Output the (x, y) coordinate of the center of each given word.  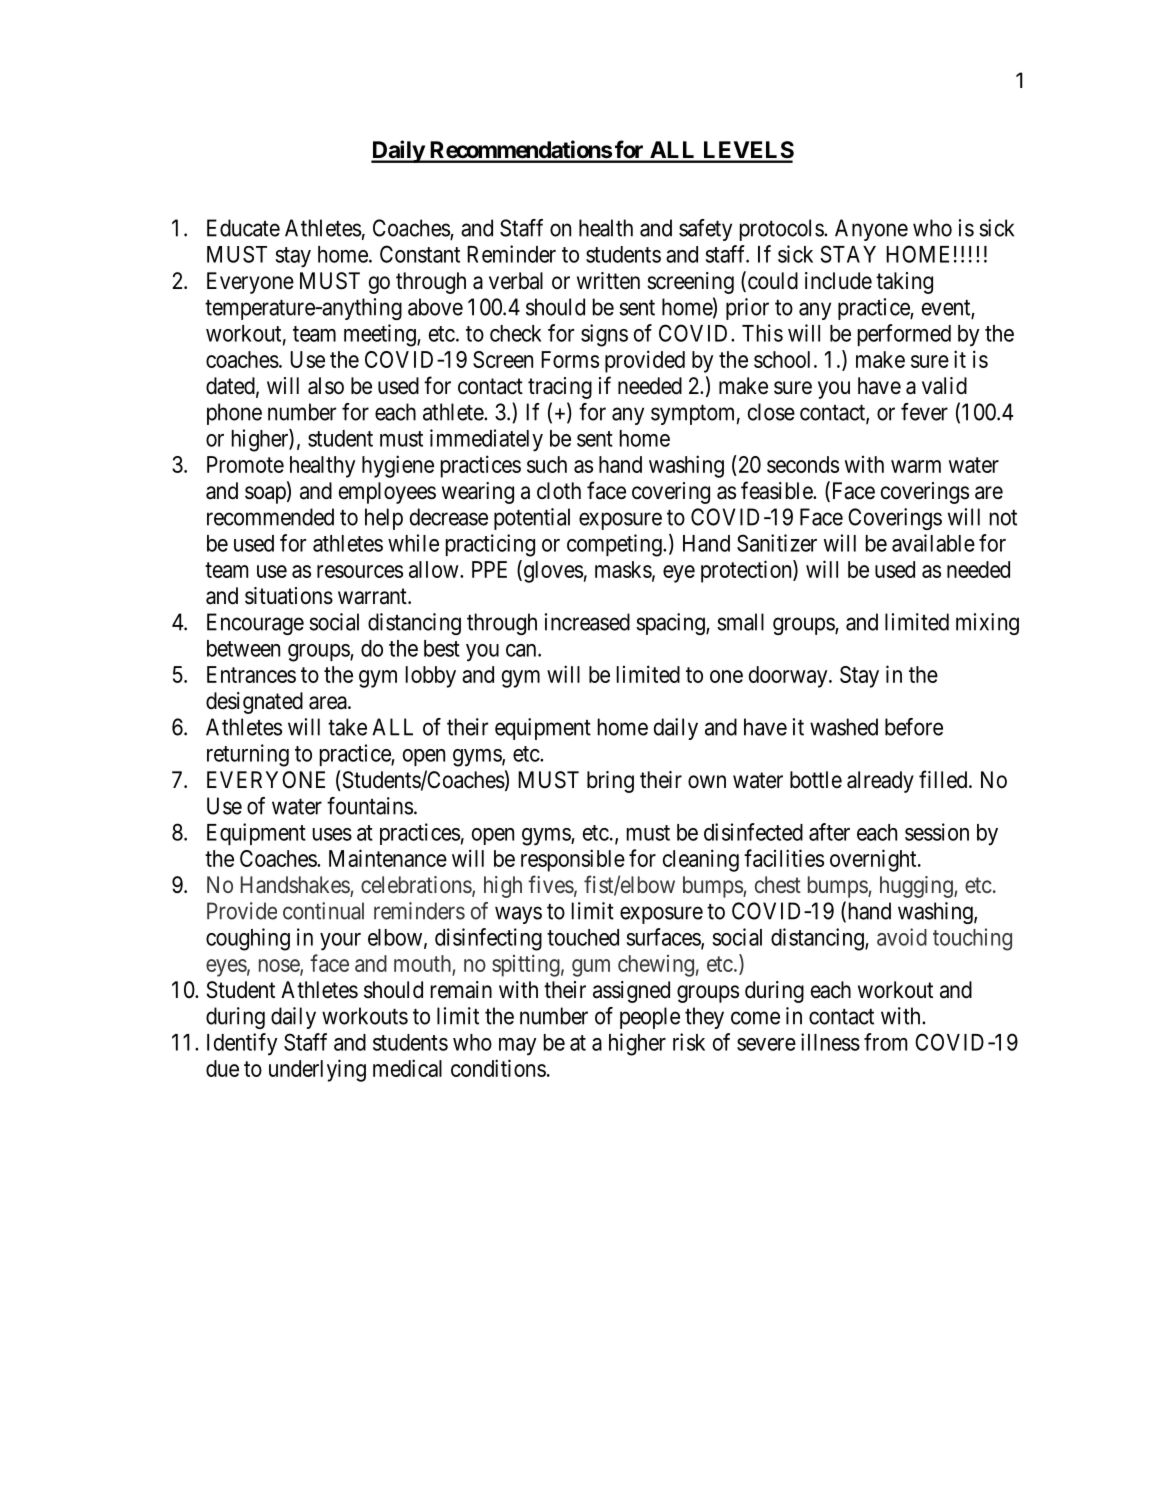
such (547, 464)
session (937, 832)
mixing (987, 624)
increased (587, 622)
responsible (573, 860)
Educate (243, 228)
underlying (317, 1070)
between (243, 648)
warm (916, 466)
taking (904, 283)
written (608, 281)
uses (332, 834)
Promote (245, 464)
